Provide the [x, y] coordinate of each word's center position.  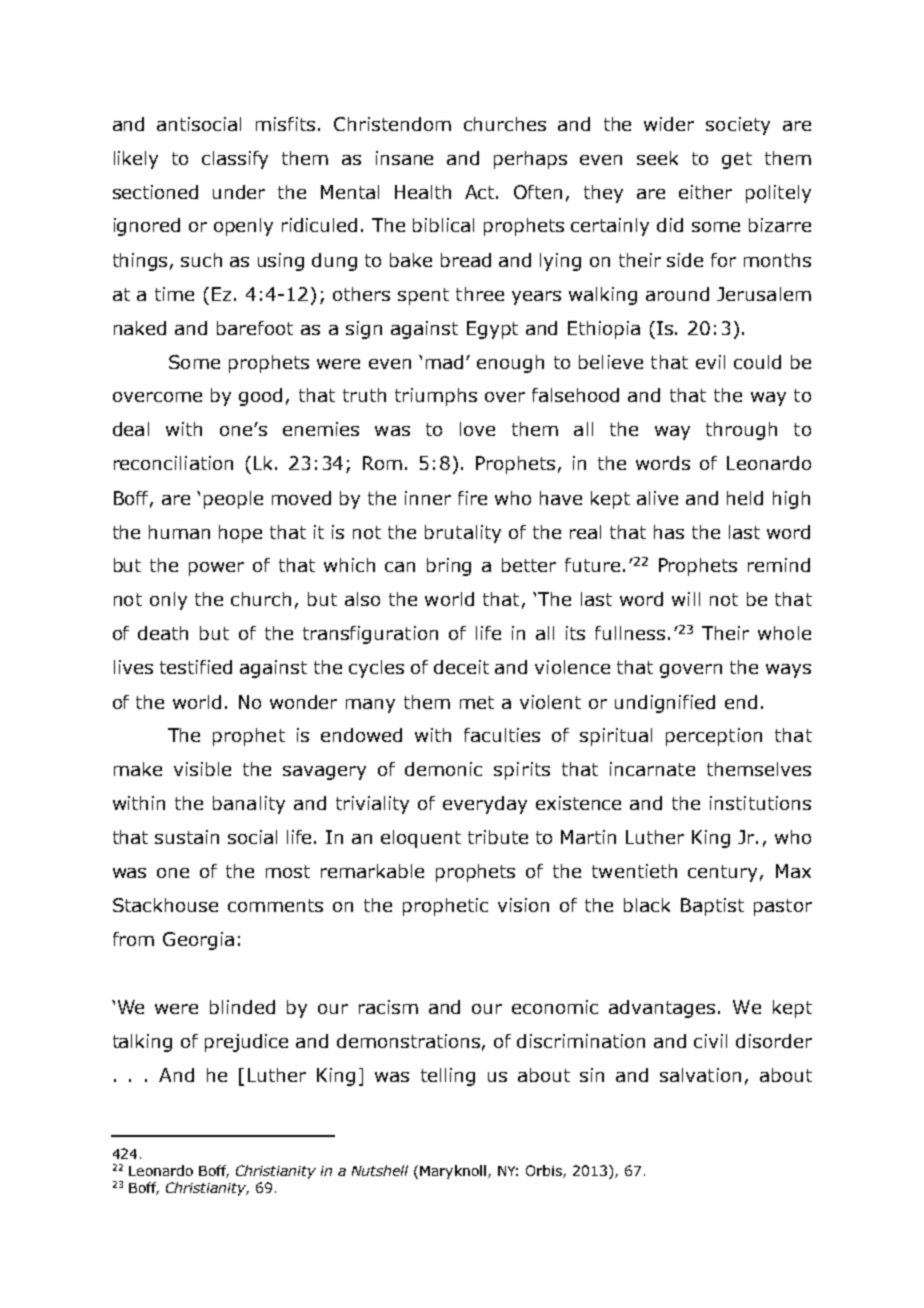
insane [404, 158]
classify [235, 160]
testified [196, 667]
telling [448, 1077]
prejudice [246, 1043]
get [737, 160]
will [686, 599]
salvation [700, 1075]
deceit [461, 667]
